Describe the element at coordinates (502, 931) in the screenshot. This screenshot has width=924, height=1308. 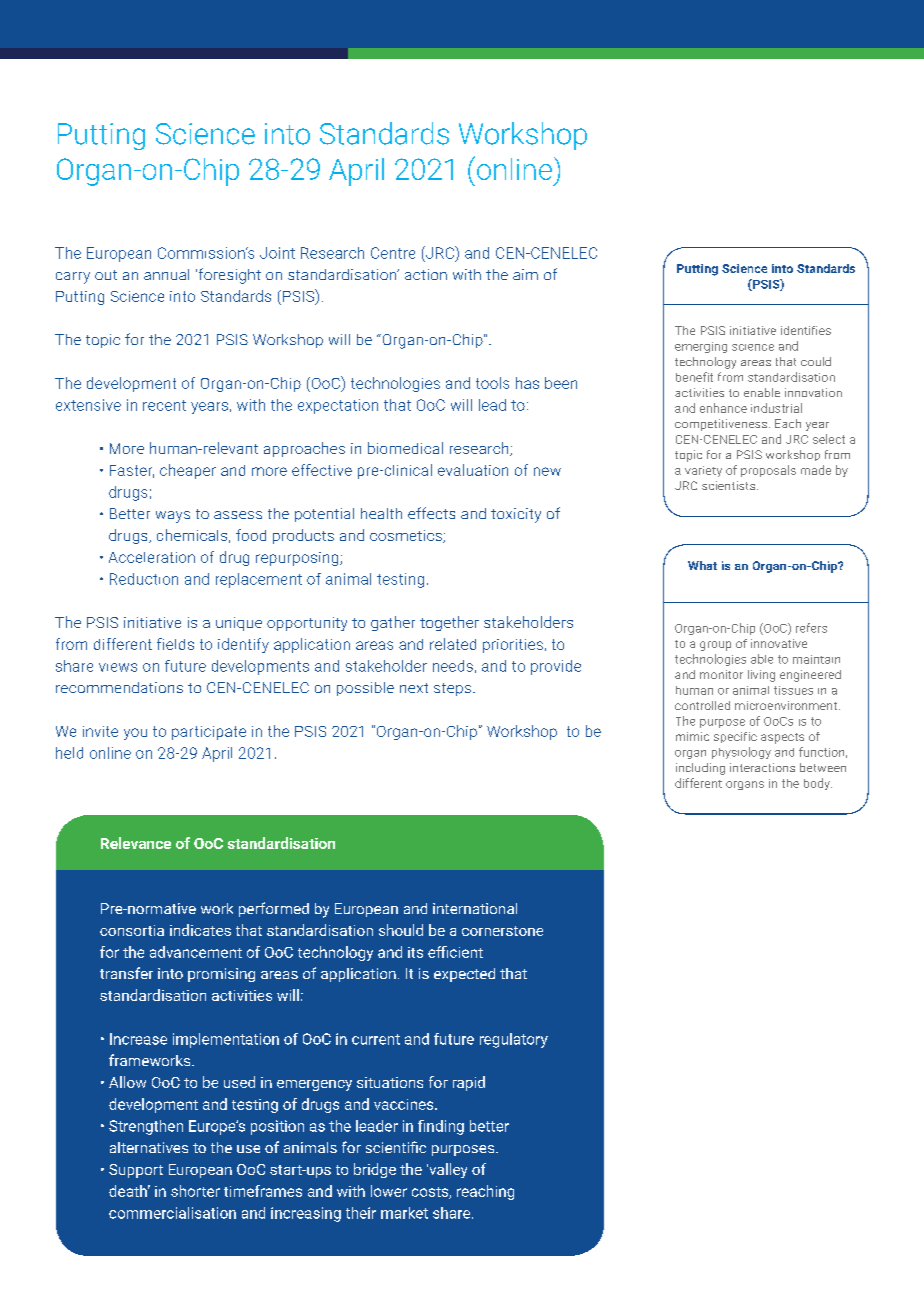
I see `cornerstone` at that location.
